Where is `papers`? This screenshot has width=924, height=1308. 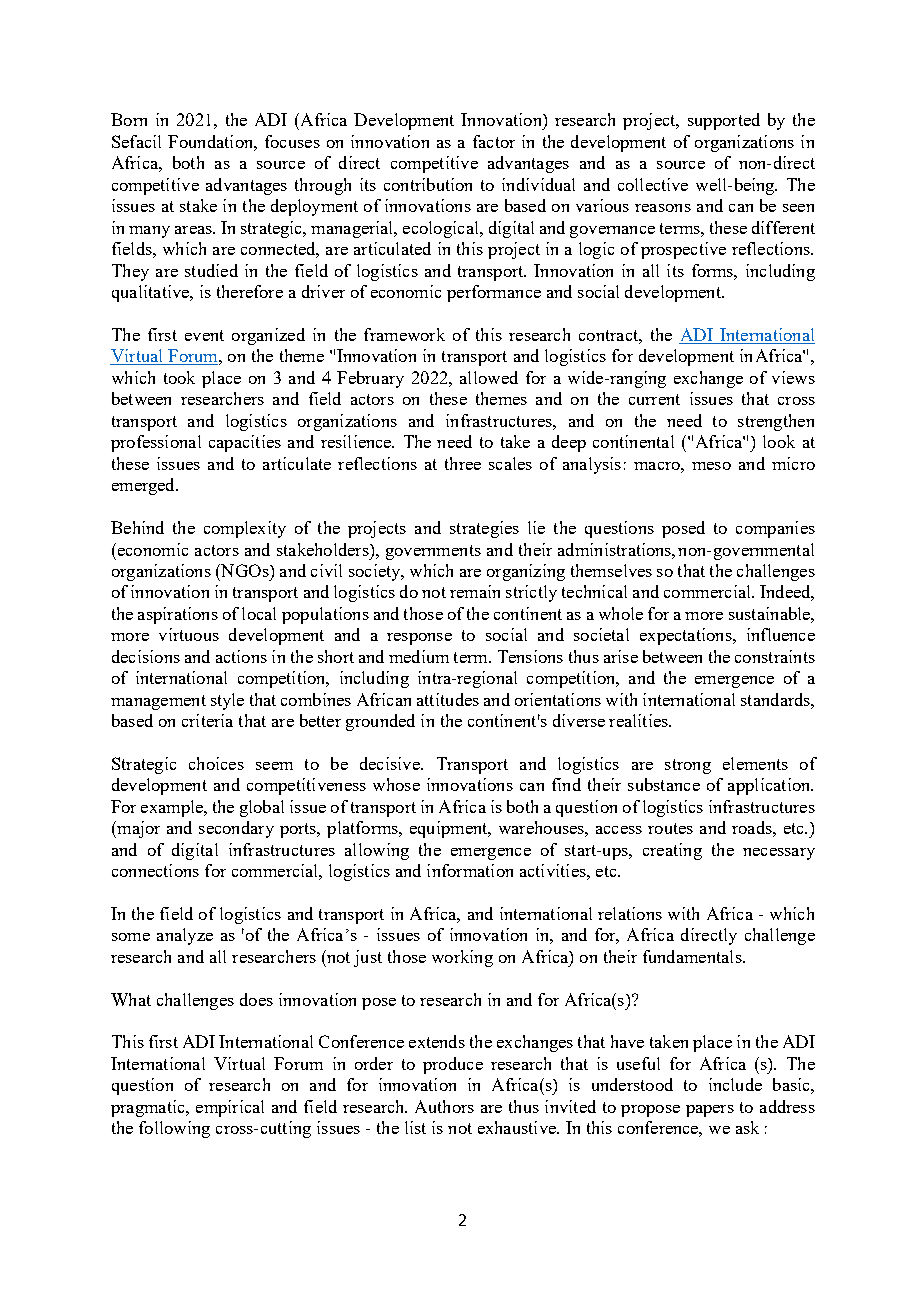 papers is located at coordinates (710, 1111).
